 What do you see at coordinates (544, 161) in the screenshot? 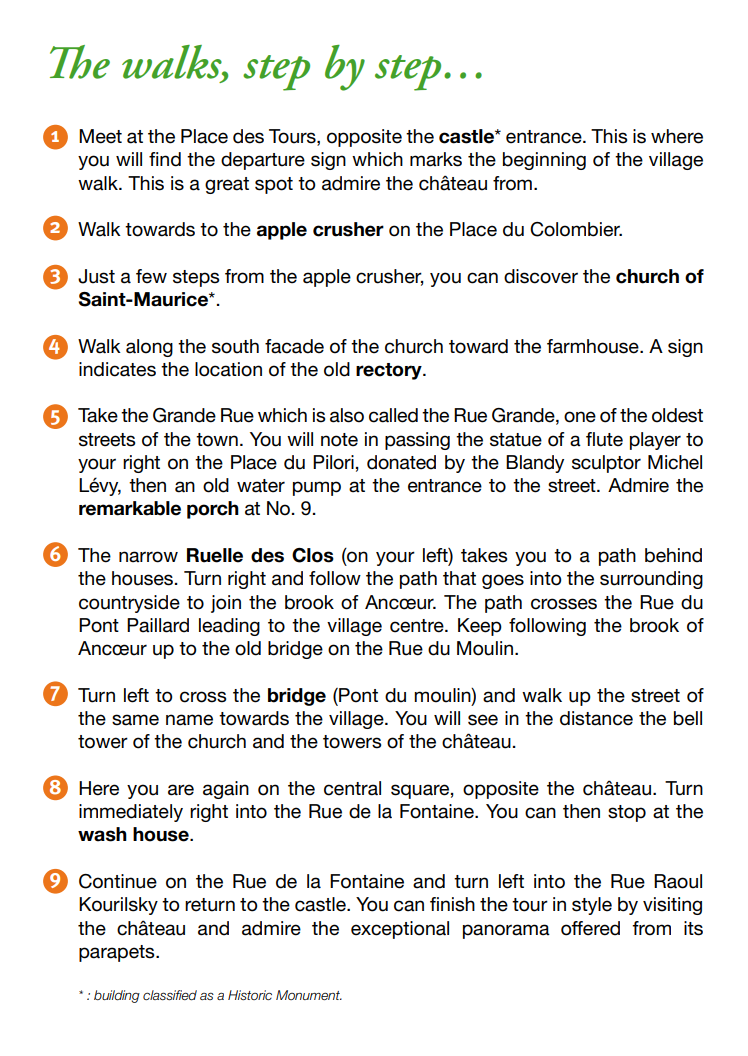
I see `beginning` at bounding box center [544, 161].
